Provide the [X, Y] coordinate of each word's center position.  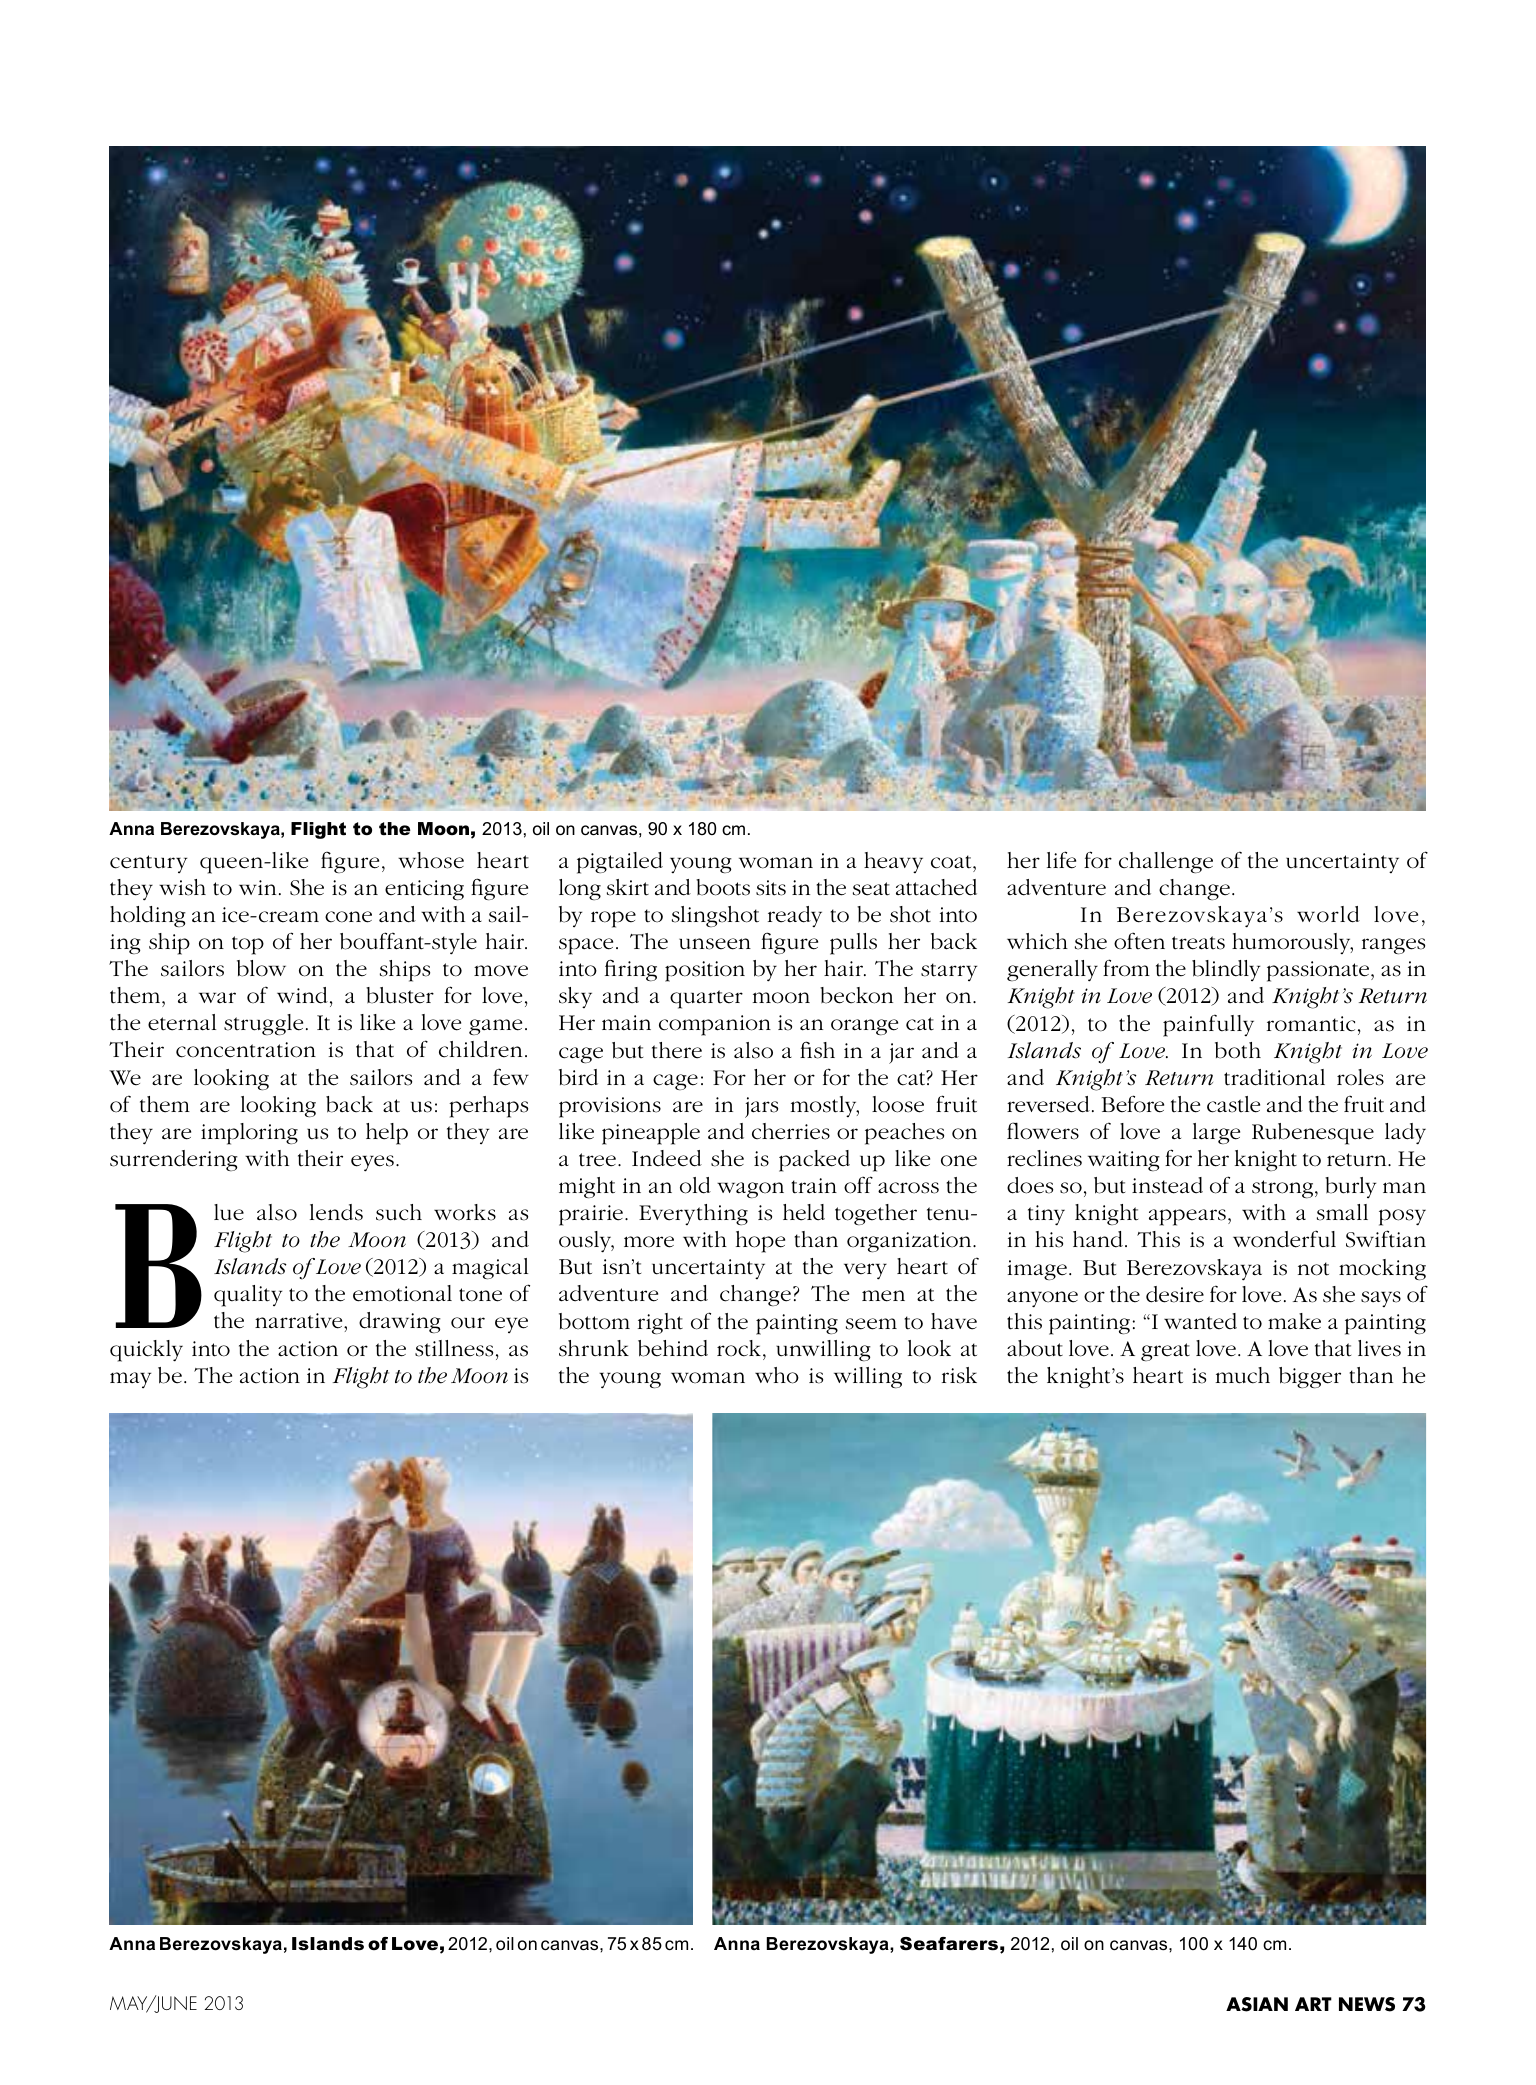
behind [673, 1348]
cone [348, 917]
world [1328, 914]
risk [959, 1375]
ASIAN [1257, 2004]
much [1243, 1375]
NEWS [1367, 2004]
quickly [146, 1351]
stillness [454, 1348]
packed [814, 1161]
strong [1284, 1189]
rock [739, 1348]
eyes [372, 1163]
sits [771, 888]
